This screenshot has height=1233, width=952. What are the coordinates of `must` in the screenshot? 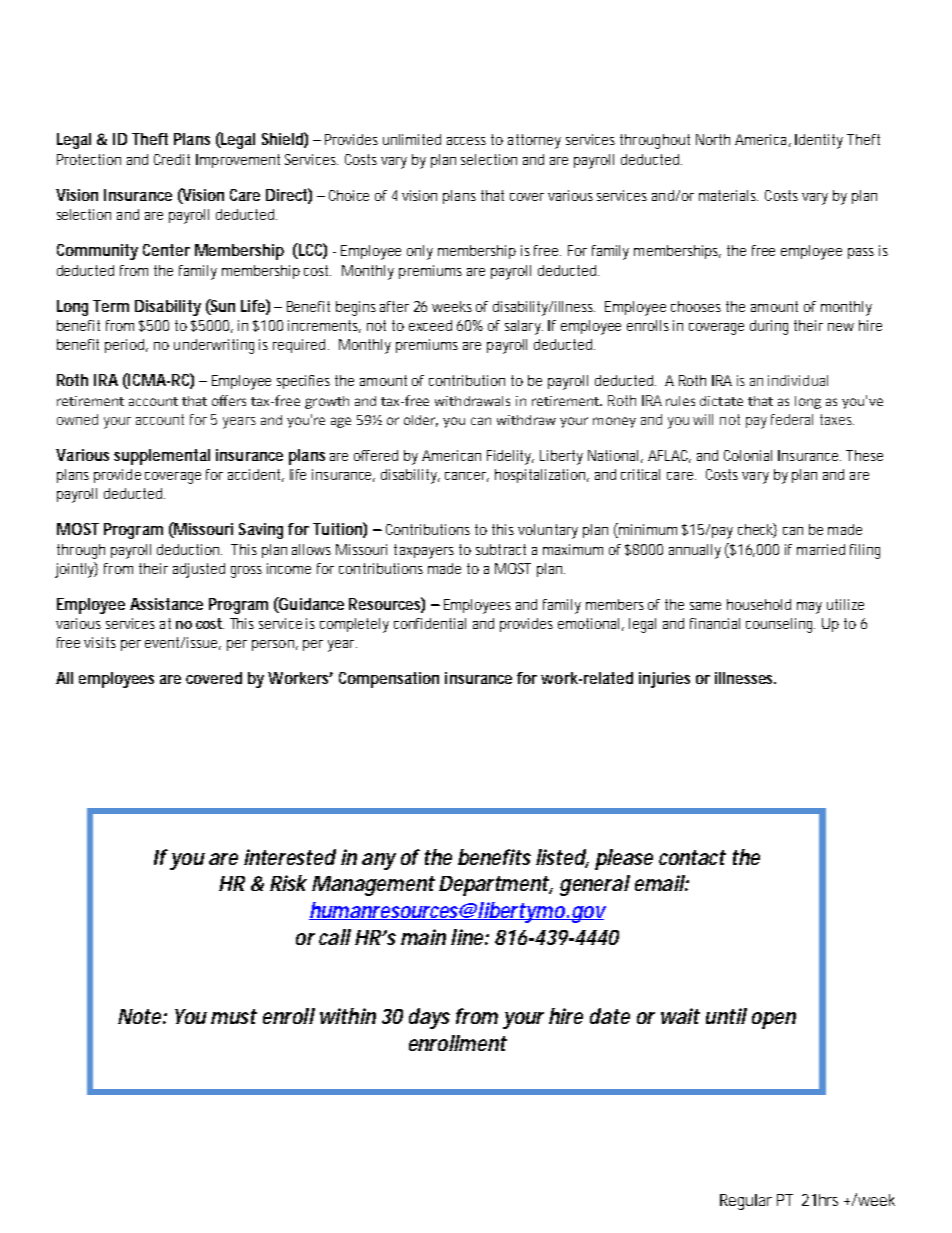 It's located at (234, 1016).
